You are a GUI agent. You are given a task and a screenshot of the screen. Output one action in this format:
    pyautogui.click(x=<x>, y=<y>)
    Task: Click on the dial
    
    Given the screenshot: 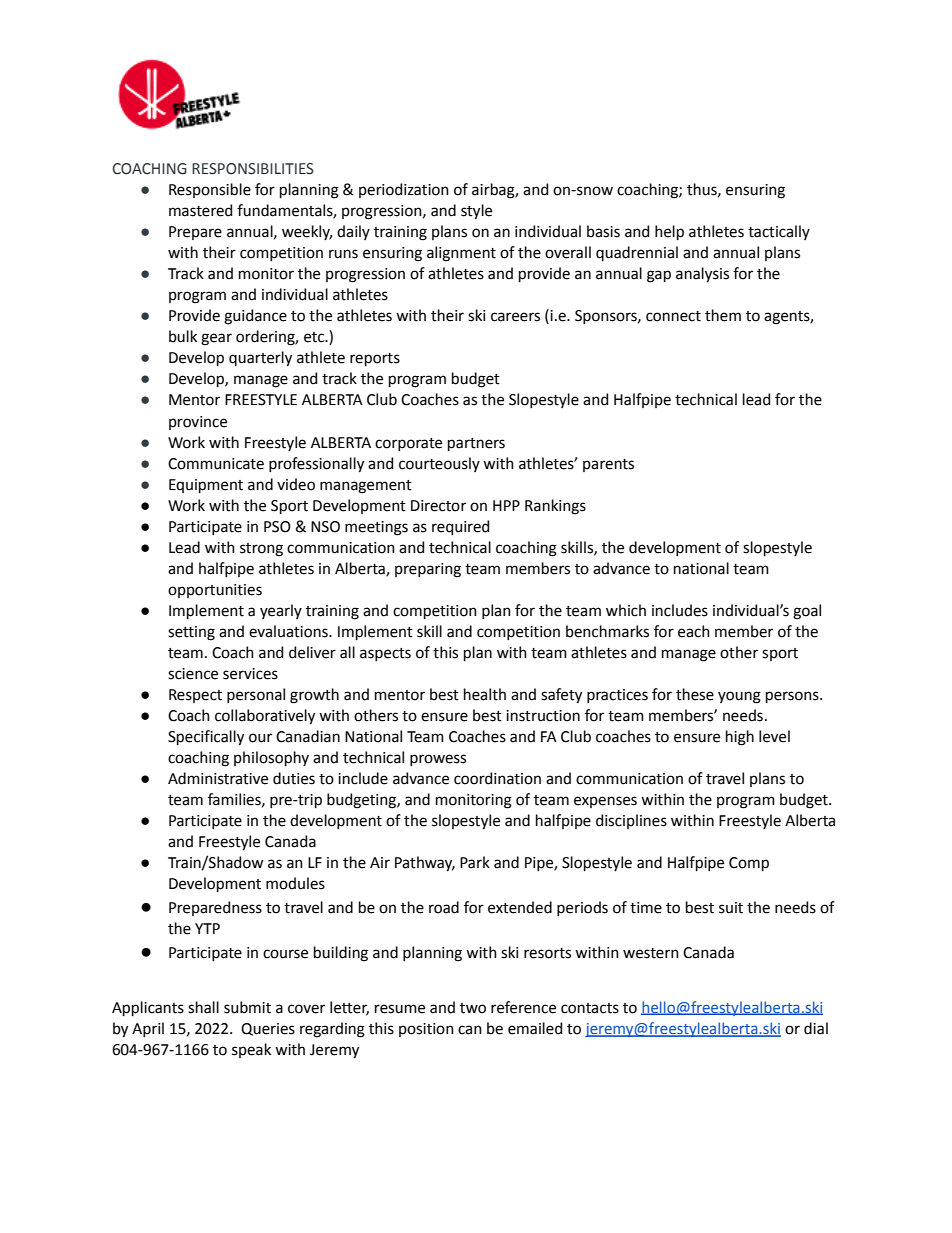 What is the action you would take?
    pyautogui.click(x=816, y=1028)
